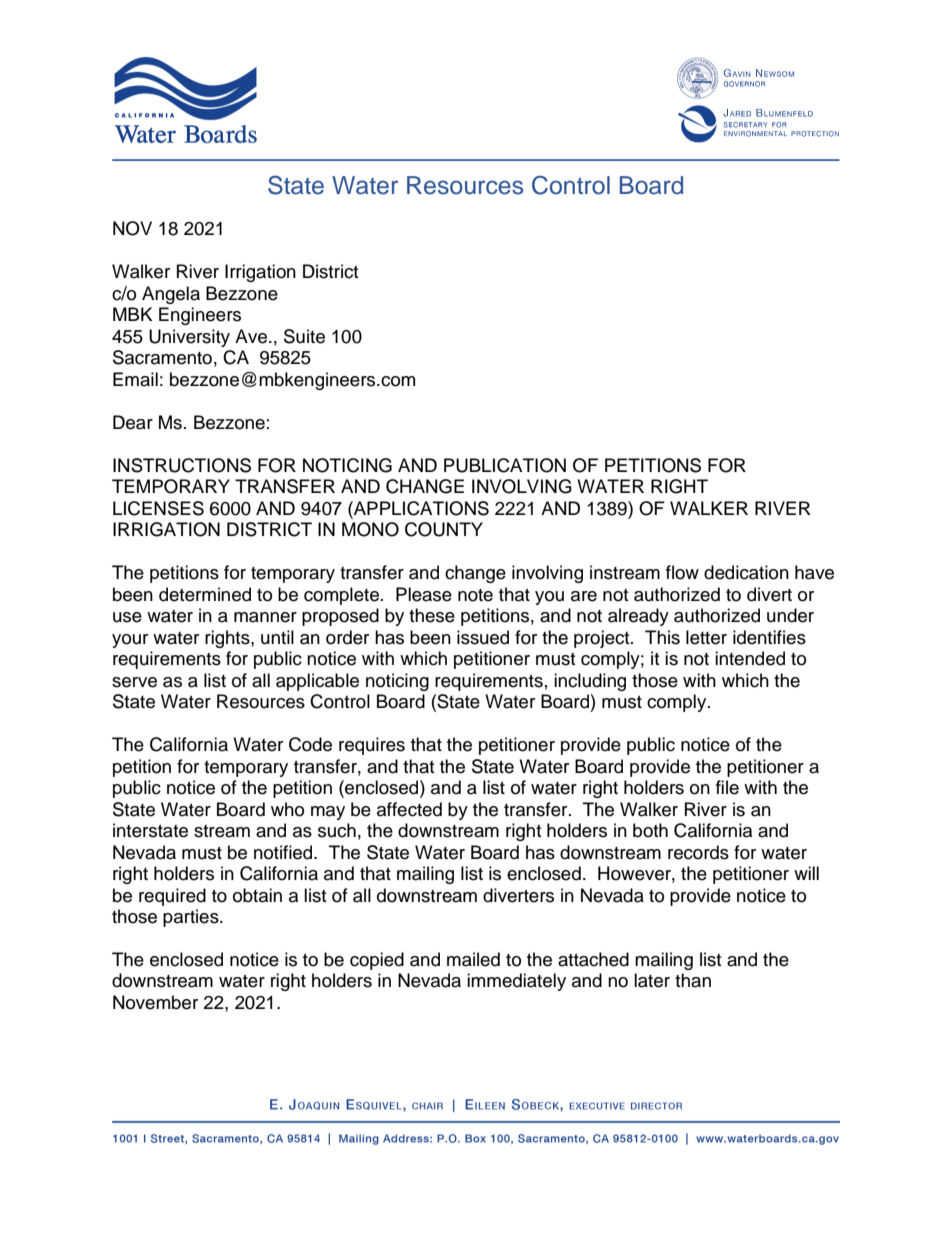 Image resolution: width=952 pixels, height=1233 pixels. What do you see at coordinates (746, 572) in the screenshot?
I see `dedication` at bounding box center [746, 572].
